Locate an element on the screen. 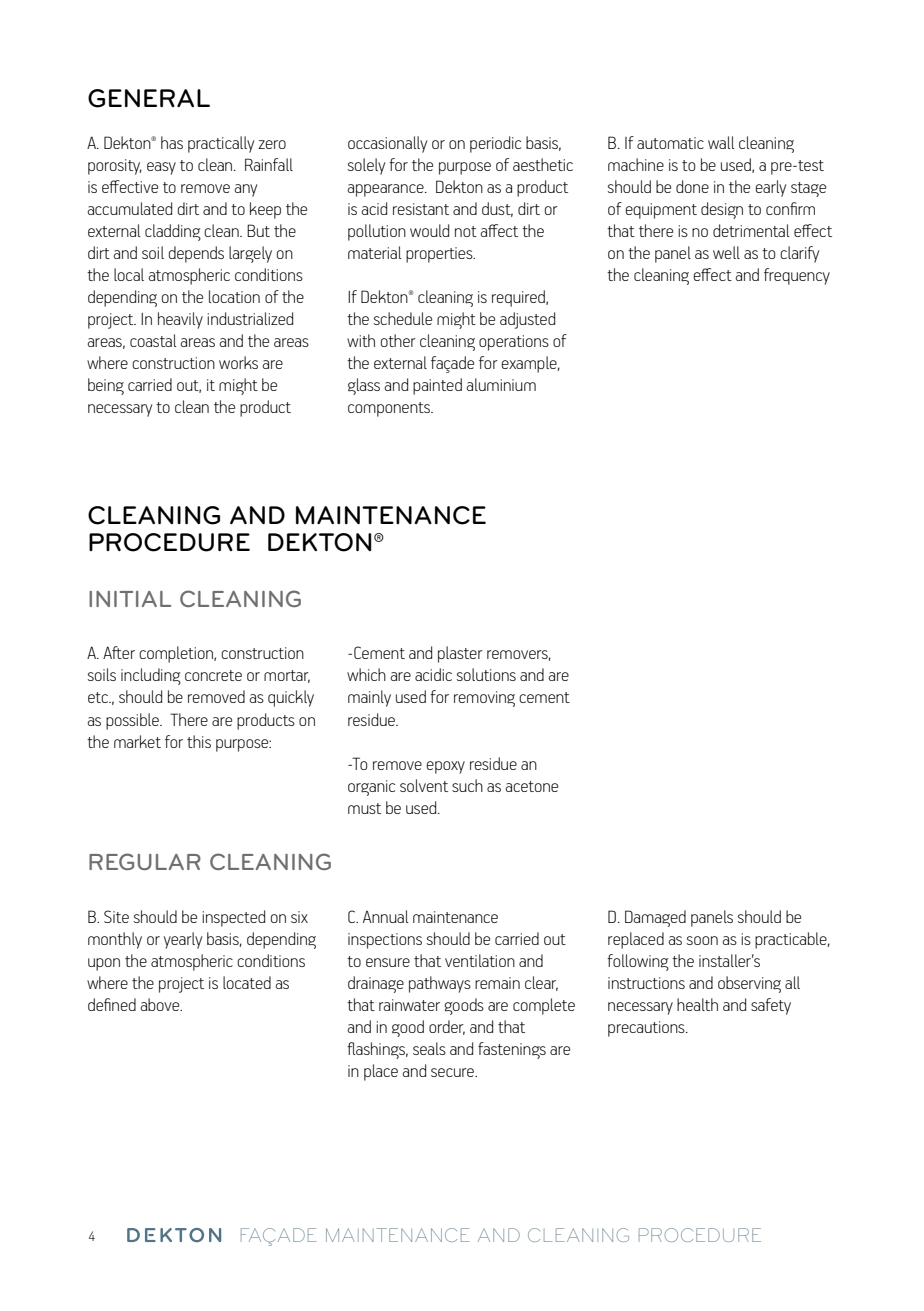  wall is located at coordinates (721, 142).
